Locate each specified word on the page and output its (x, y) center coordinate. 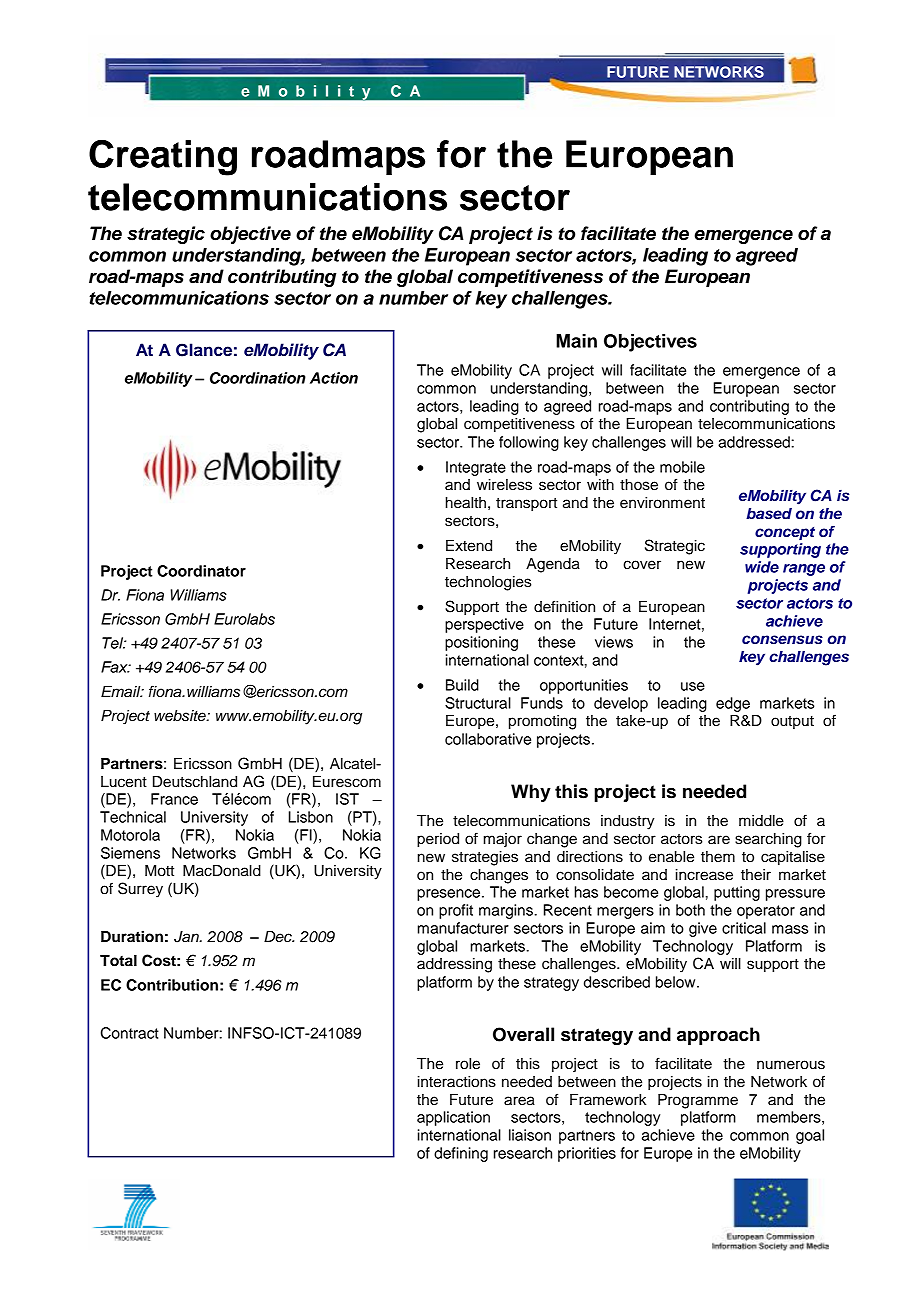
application (453, 1118)
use (693, 686)
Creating (163, 157)
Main (576, 341)
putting (737, 893)
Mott (159, 871)
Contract (130, 1033)
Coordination (258, 378)
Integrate (476, 468)
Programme (698, 1101)
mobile (682, 467)
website (181, 716)
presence (450, 895)
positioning (481, 643)
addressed (754, 442)
